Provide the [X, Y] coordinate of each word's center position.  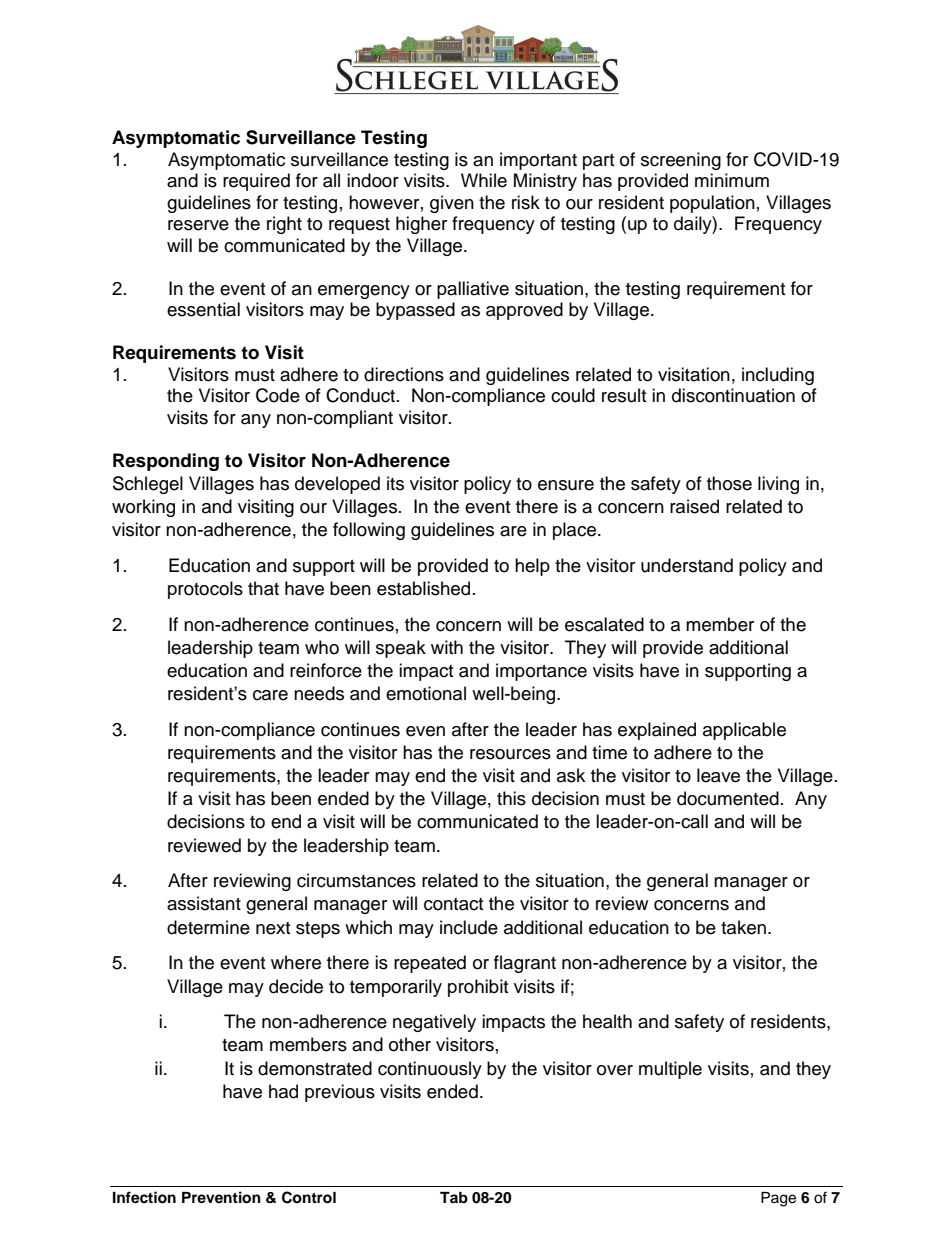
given [452, 204]
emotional [426, 693]
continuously [430, 1070]
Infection [144, 1197]
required [256, 182]
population [712, 204]
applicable [744, 731]
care [270, 695]
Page [778, 1199]
